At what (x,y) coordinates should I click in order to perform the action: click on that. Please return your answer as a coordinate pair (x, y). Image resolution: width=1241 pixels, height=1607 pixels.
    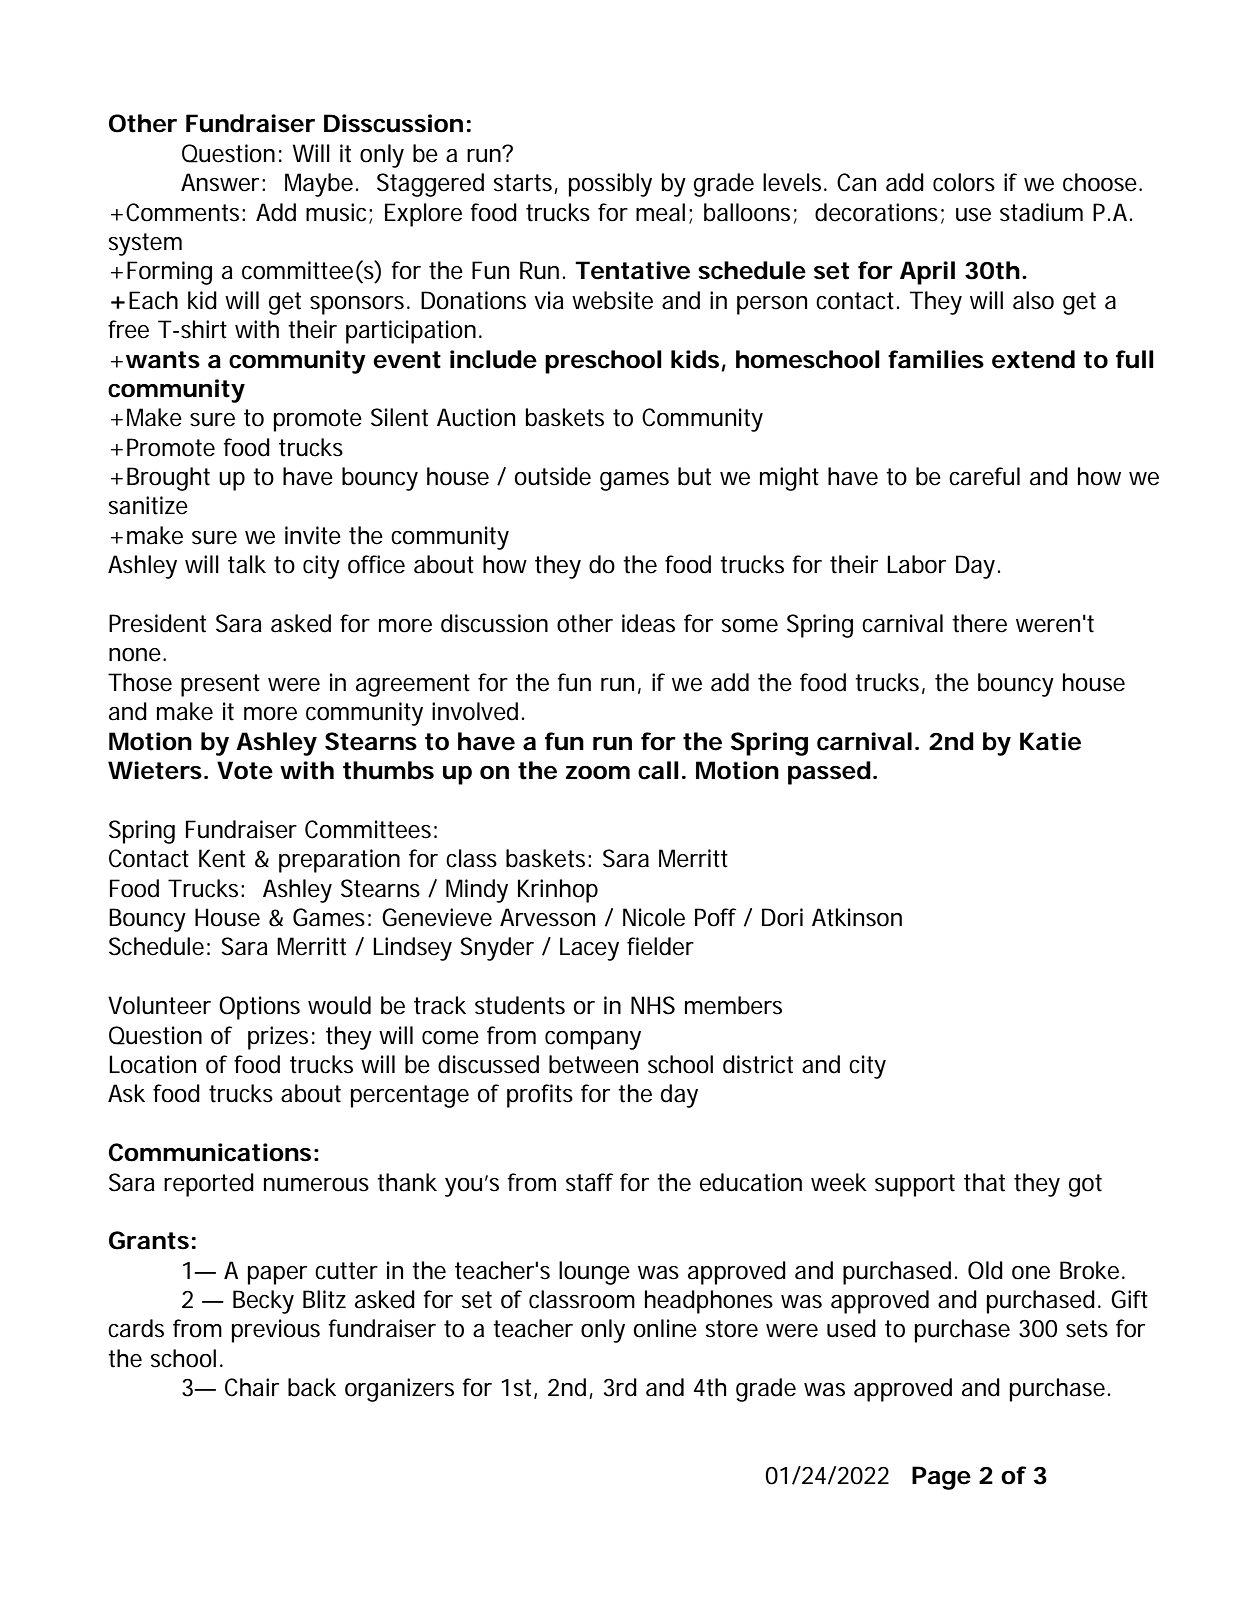
    Looking at the image, I should click on (984, 1182).
